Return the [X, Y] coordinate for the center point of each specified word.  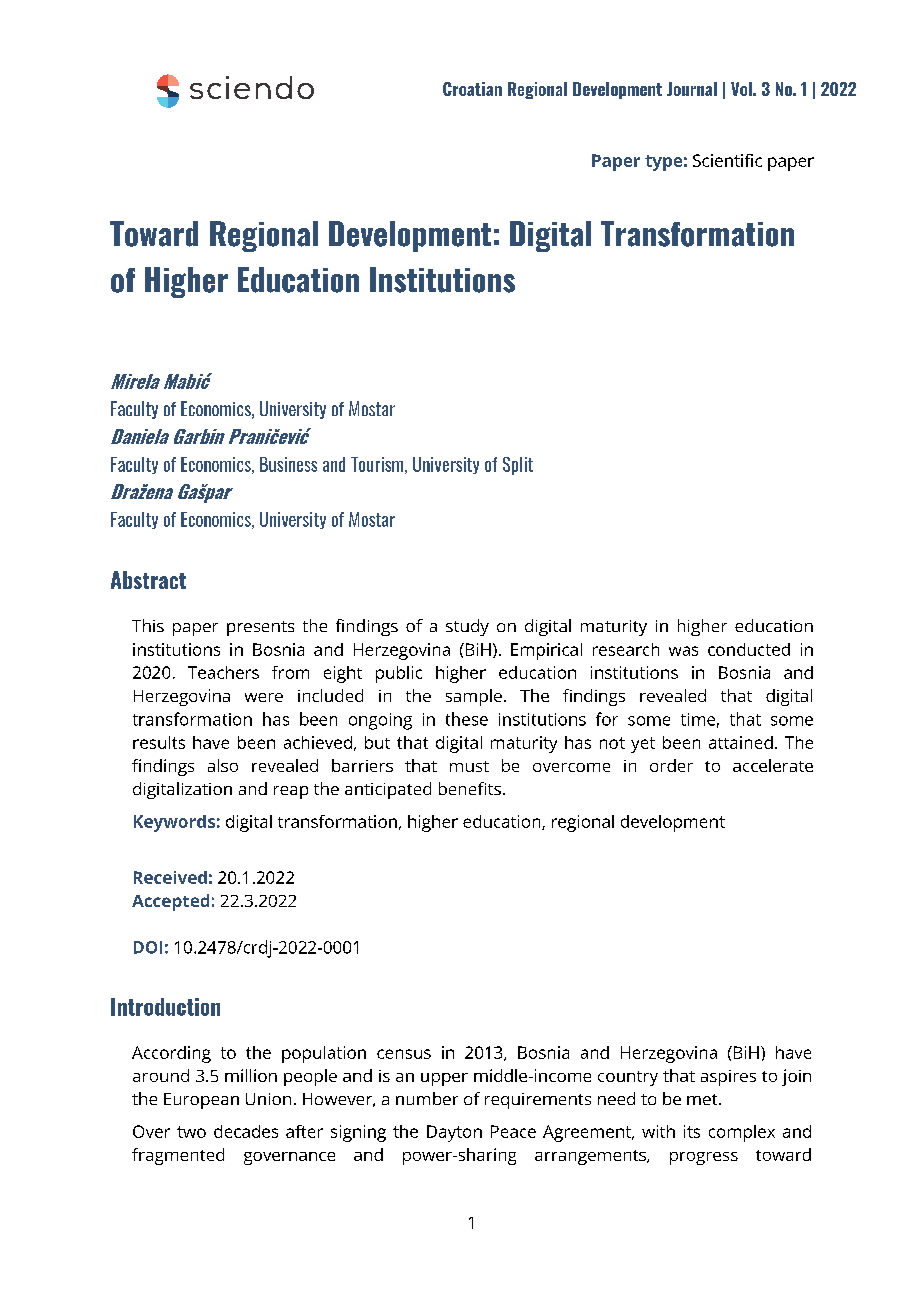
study [467, 627]
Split [518, 466]
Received [170, 877]
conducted [749, 649]
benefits [470, 788]
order [671, 765]
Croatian [472, 89]
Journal [692, 89]
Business [288, 464]
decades [246, 1131]
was [683, 651]
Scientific [727, 160]
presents [260, 628]
